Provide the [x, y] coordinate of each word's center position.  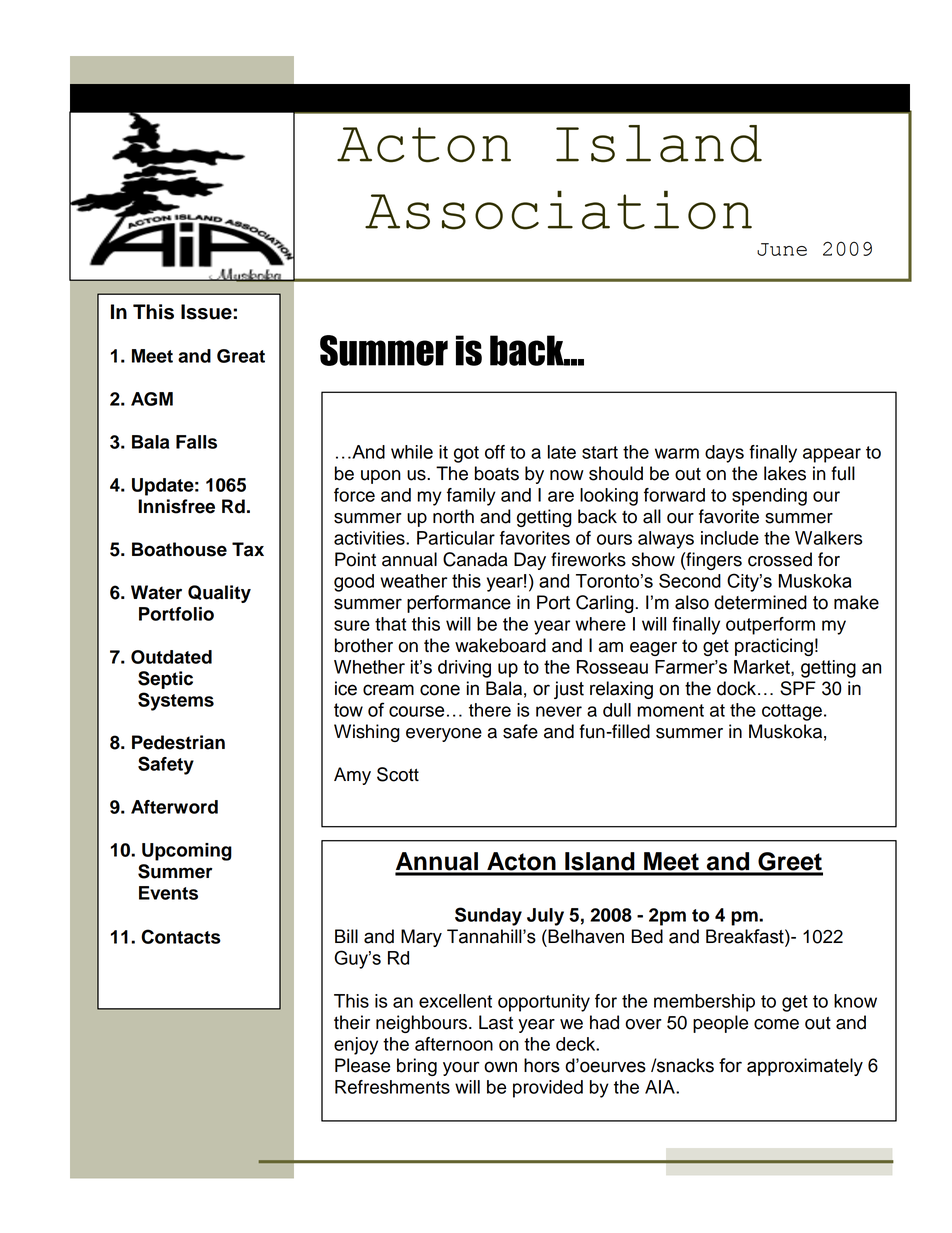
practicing [774, 647]
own [500, 1067]
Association [558, 210]
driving [464, 669]
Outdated [171, 657]
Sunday [488, 916]
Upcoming [187, 852]
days [724, 454]
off [495, 452]
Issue [207, 312]
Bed [647, 936]
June [782, 249]
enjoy [356, 1046]
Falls [196, 442]
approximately [805, 1067]
